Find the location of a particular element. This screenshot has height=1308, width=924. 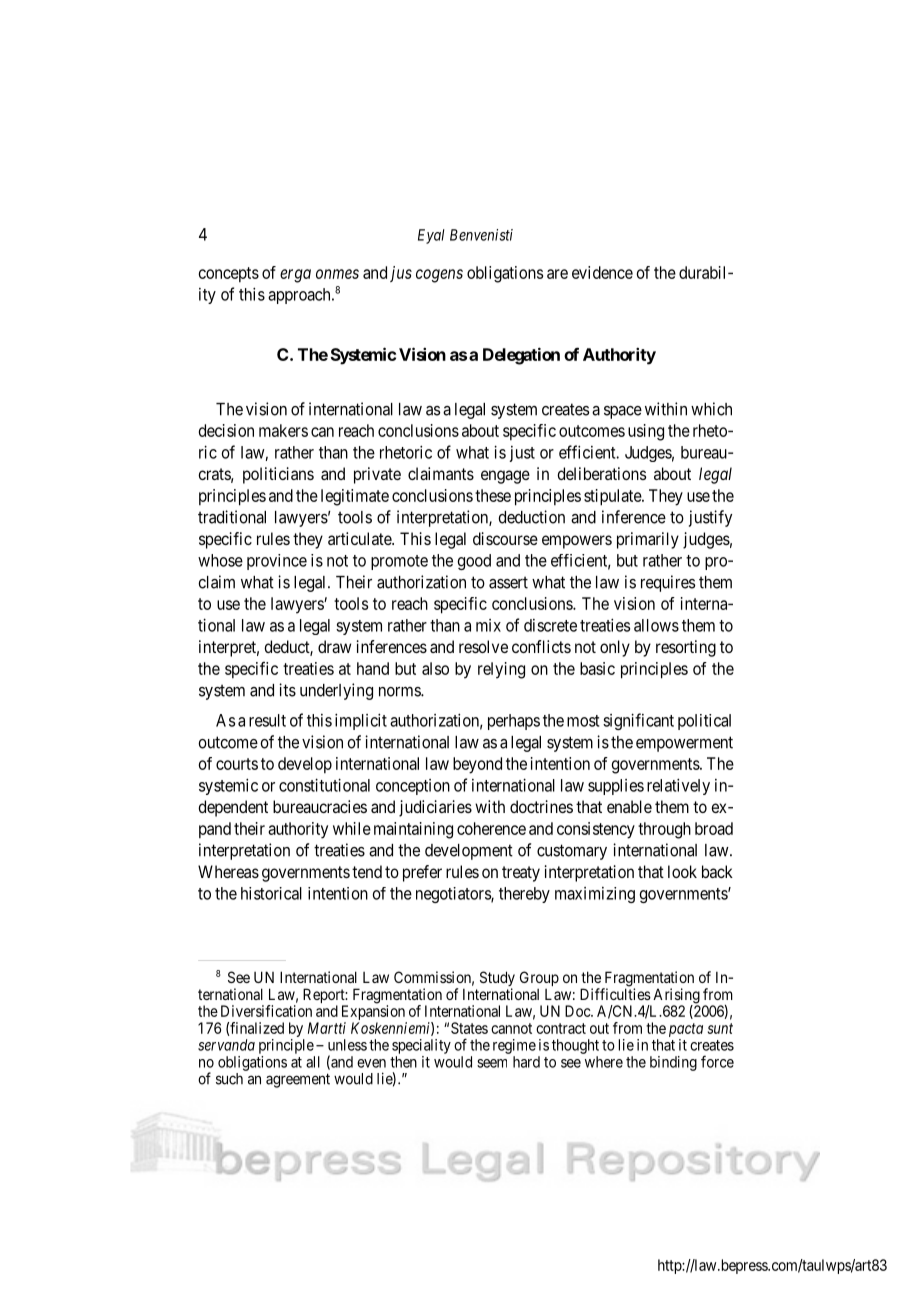

agreement is located at coordinates (298, 1080).
